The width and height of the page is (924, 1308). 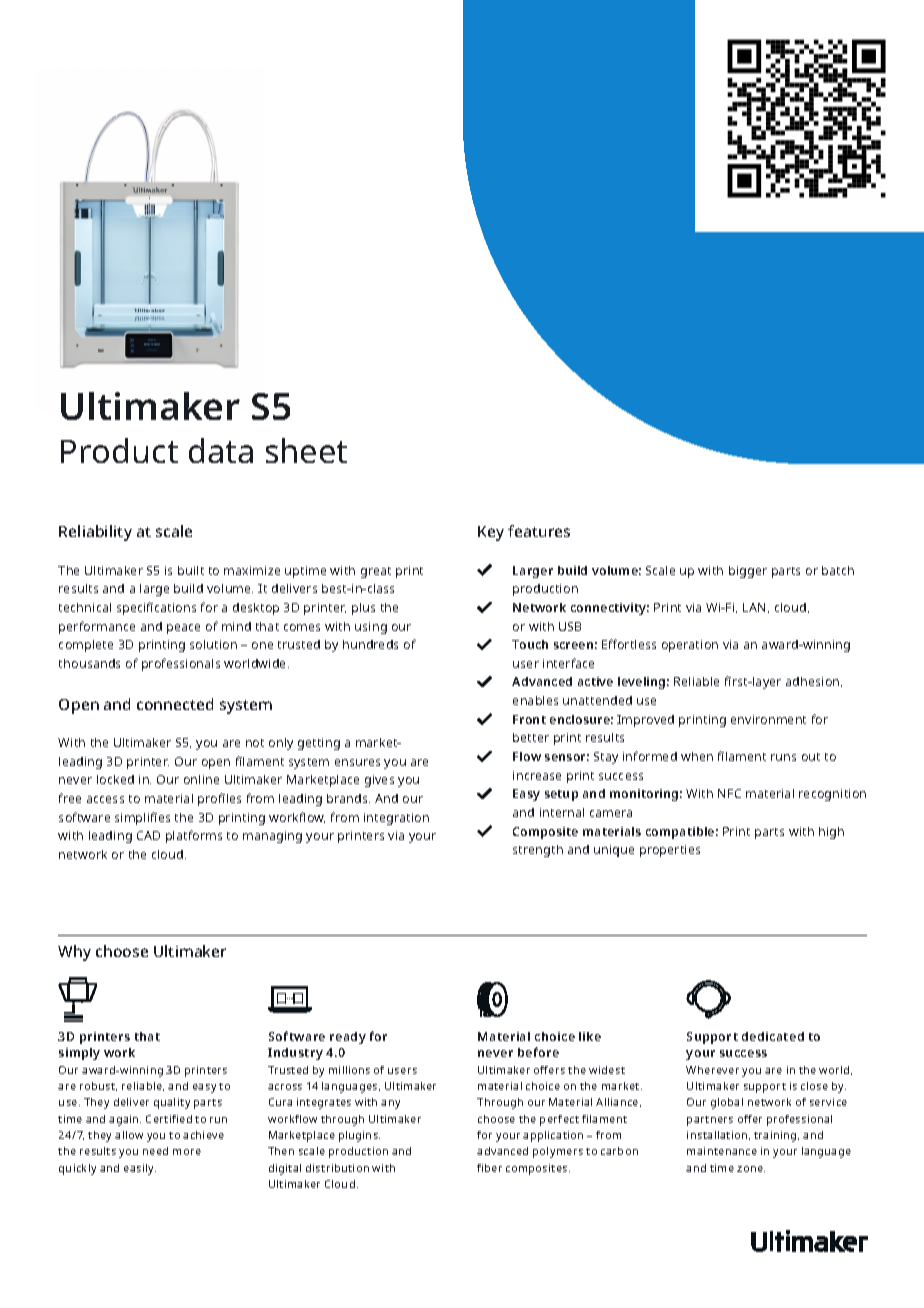 I want to click on simply, so click(x=79, y=1054).
